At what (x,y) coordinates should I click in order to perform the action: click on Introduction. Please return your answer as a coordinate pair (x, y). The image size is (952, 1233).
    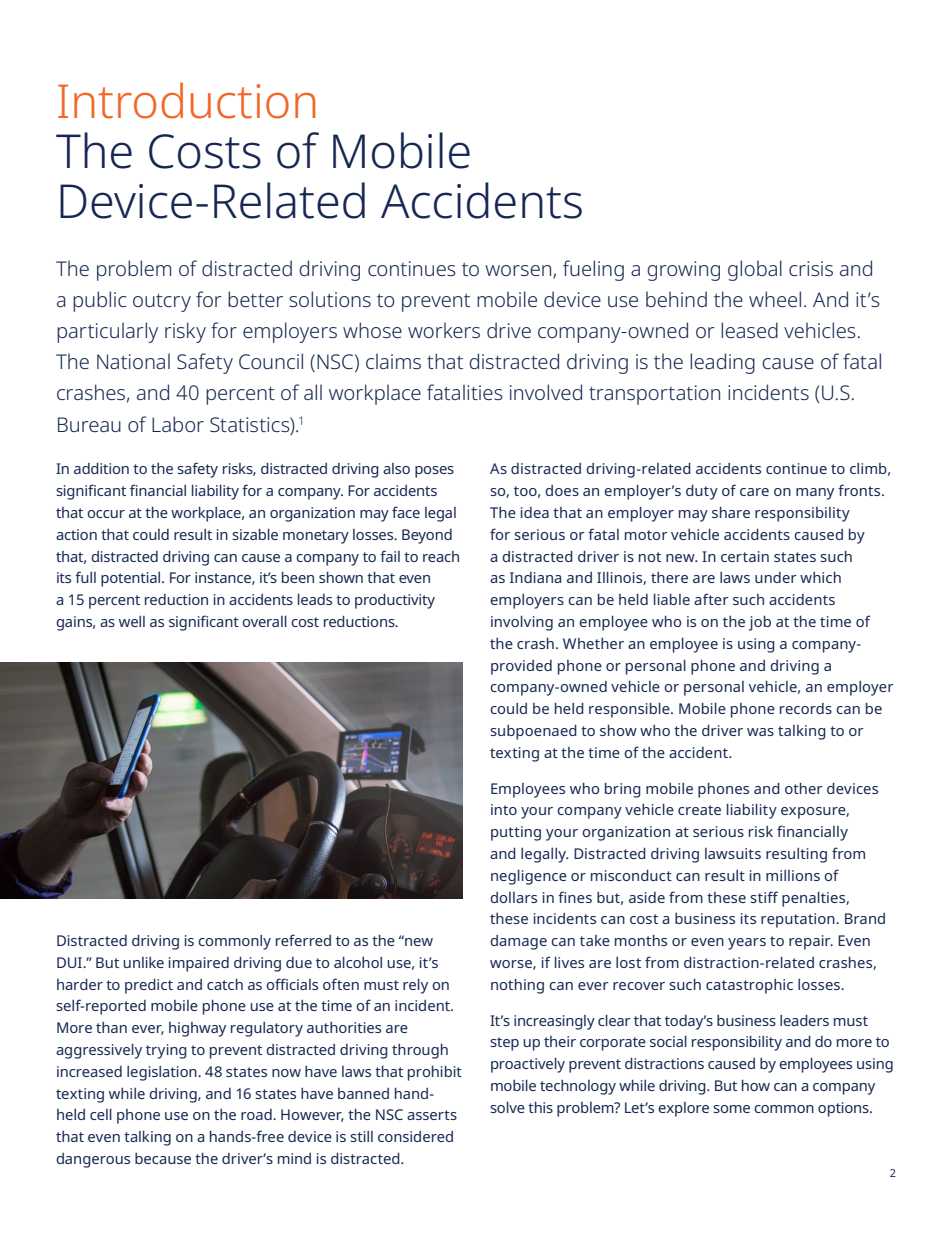
    Looking at the image, I should click on (186, 100).
